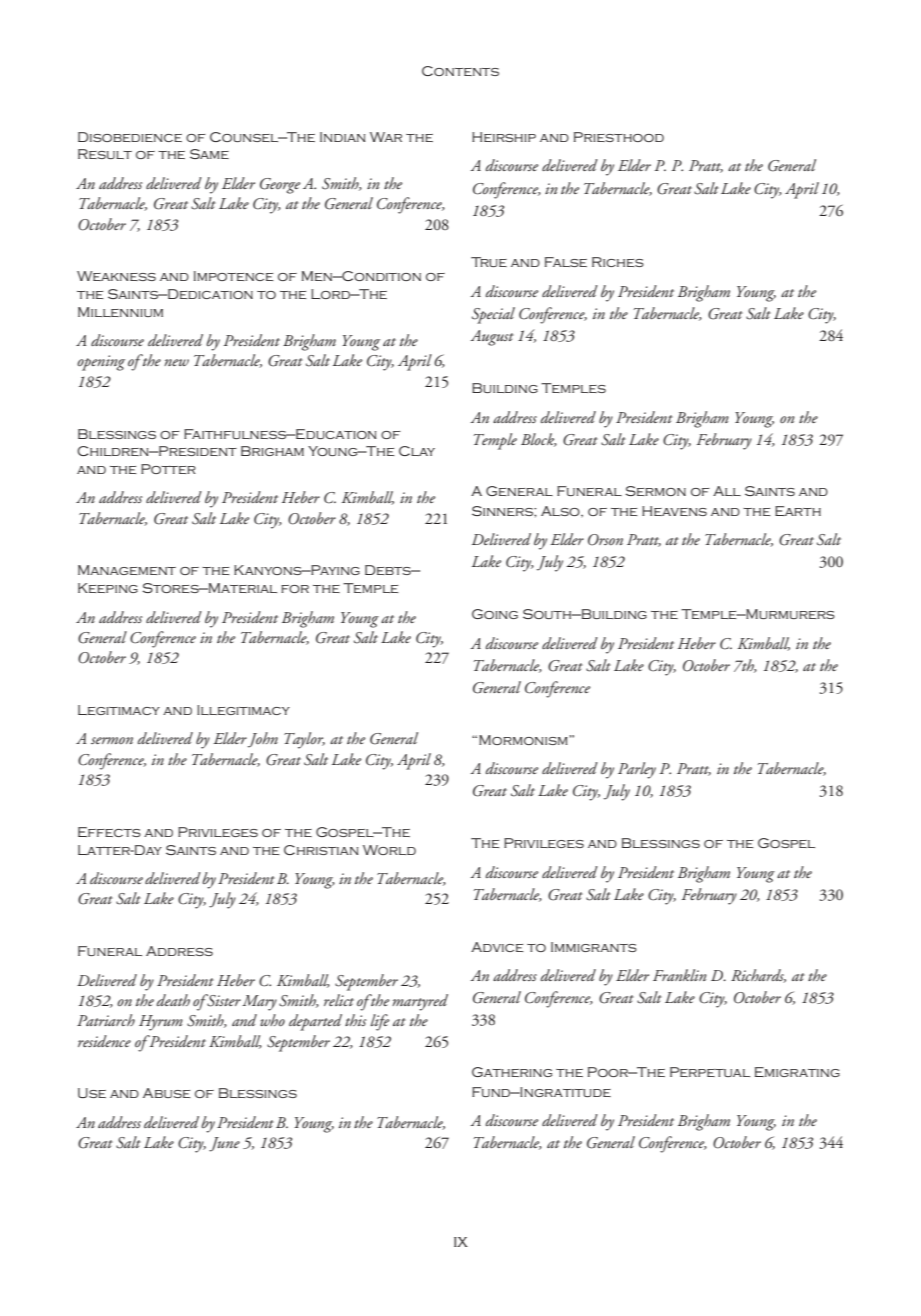 The height and width of the screenshot is (1316, 921). Describe the element at coordinates (280, 186) in the screenshot. I see `George` at that location.
